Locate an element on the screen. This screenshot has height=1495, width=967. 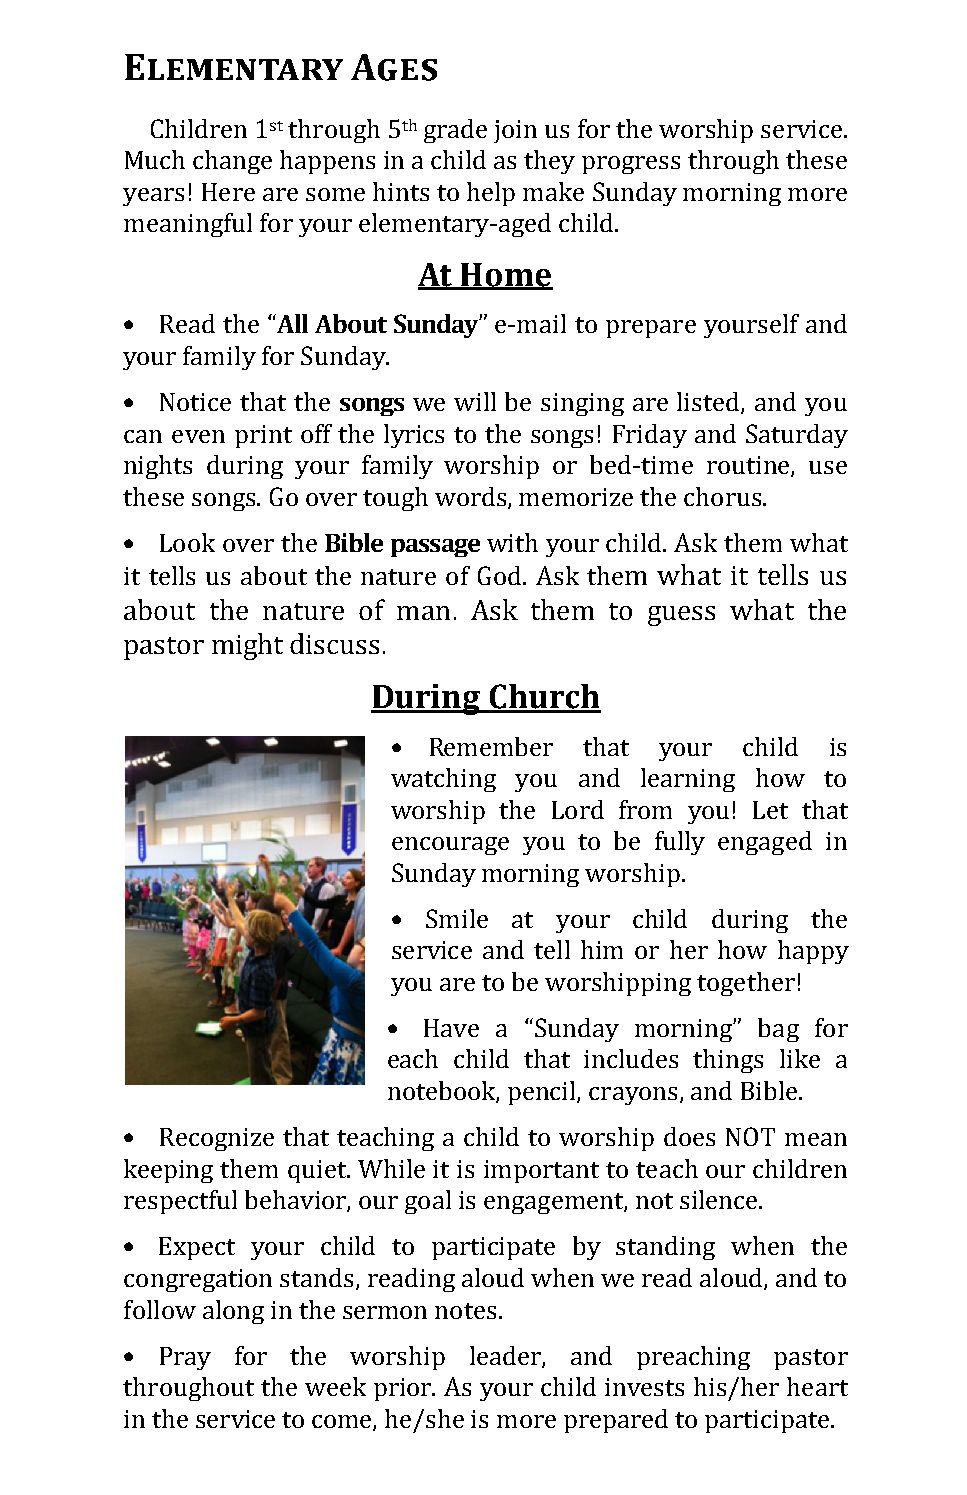
change is located at coordinates (232, 162).
